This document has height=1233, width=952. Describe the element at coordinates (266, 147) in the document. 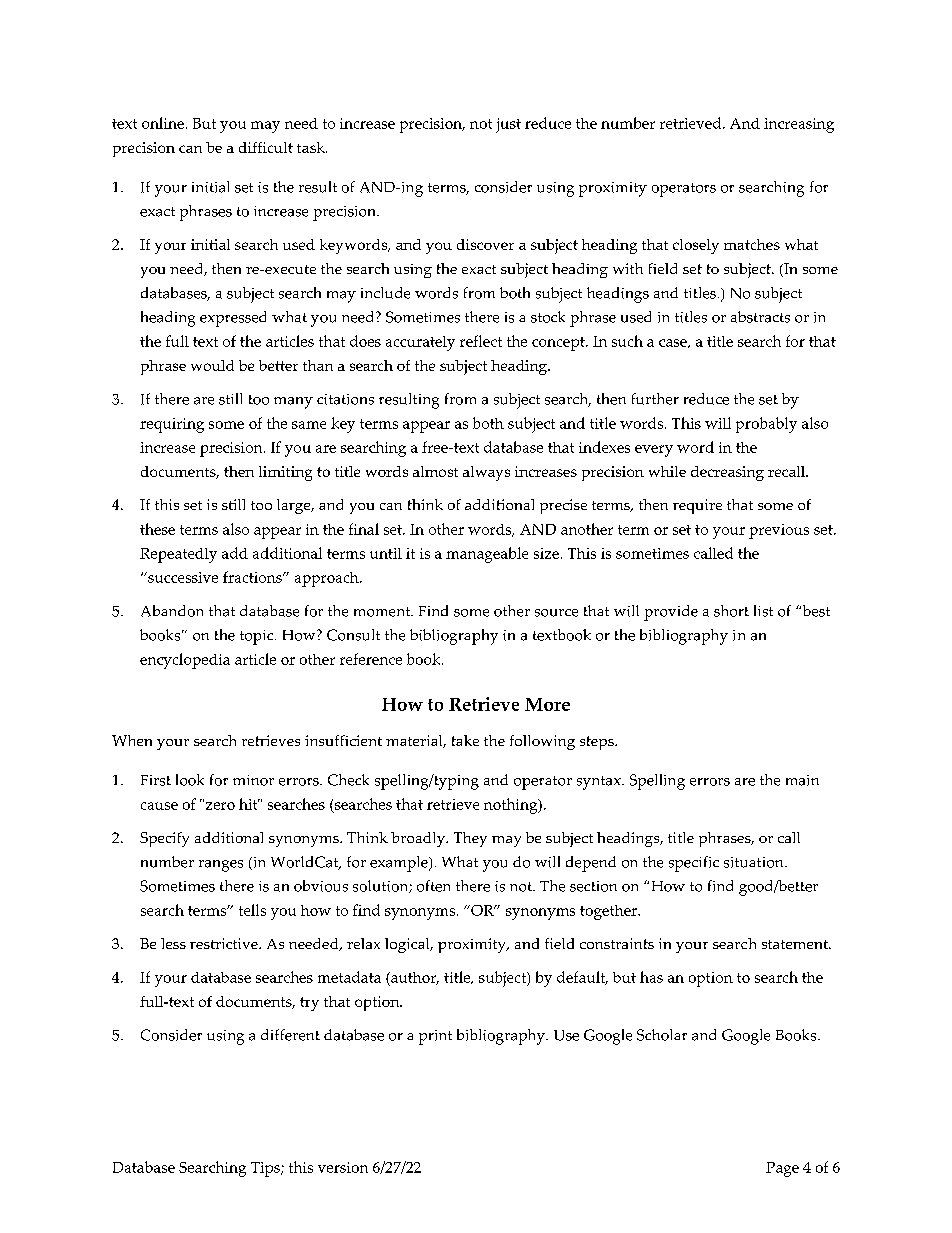

I see `difficult` at that location.
